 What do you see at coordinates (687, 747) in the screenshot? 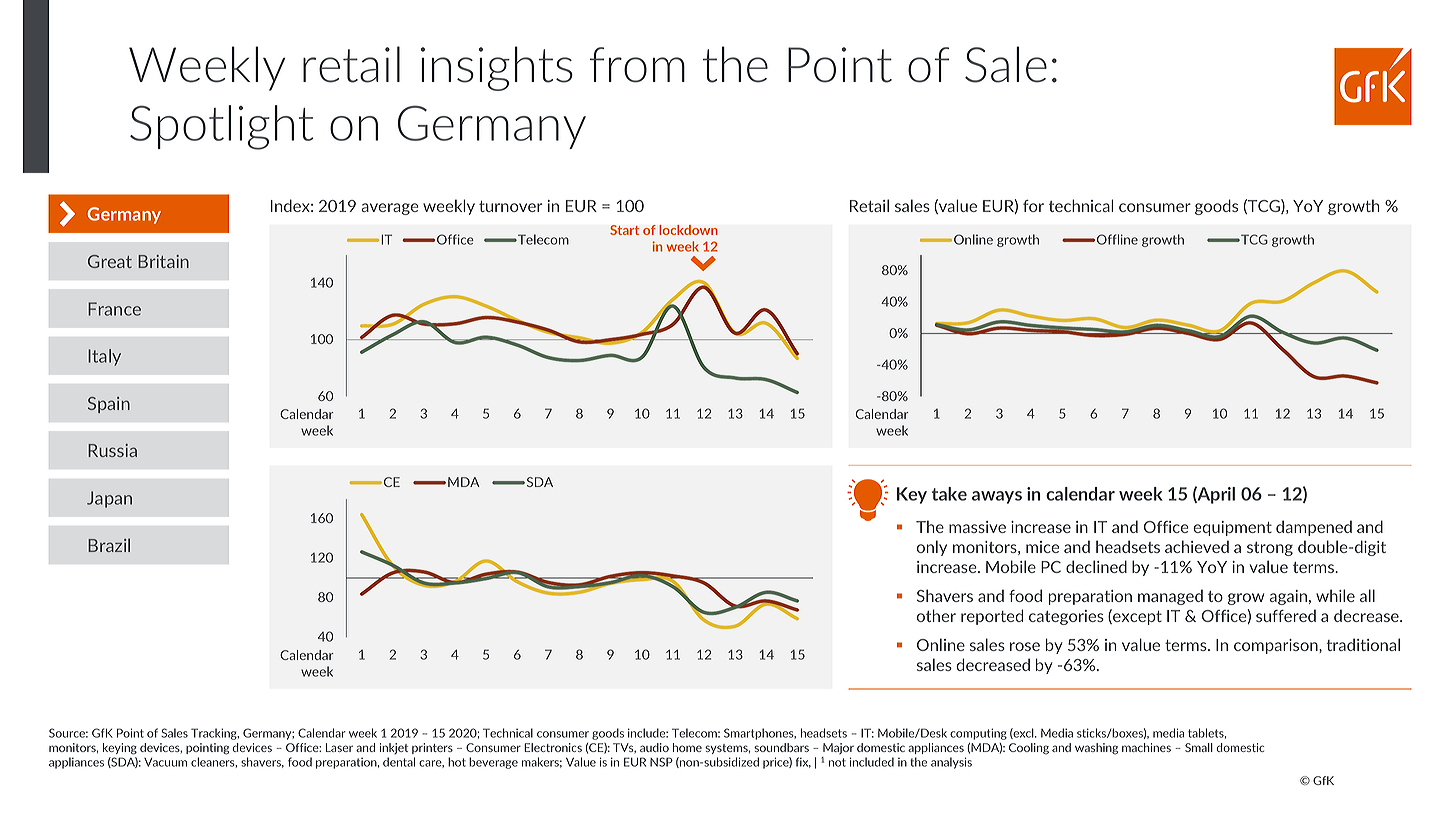
I see `home` at bounding box center [687, 747].
